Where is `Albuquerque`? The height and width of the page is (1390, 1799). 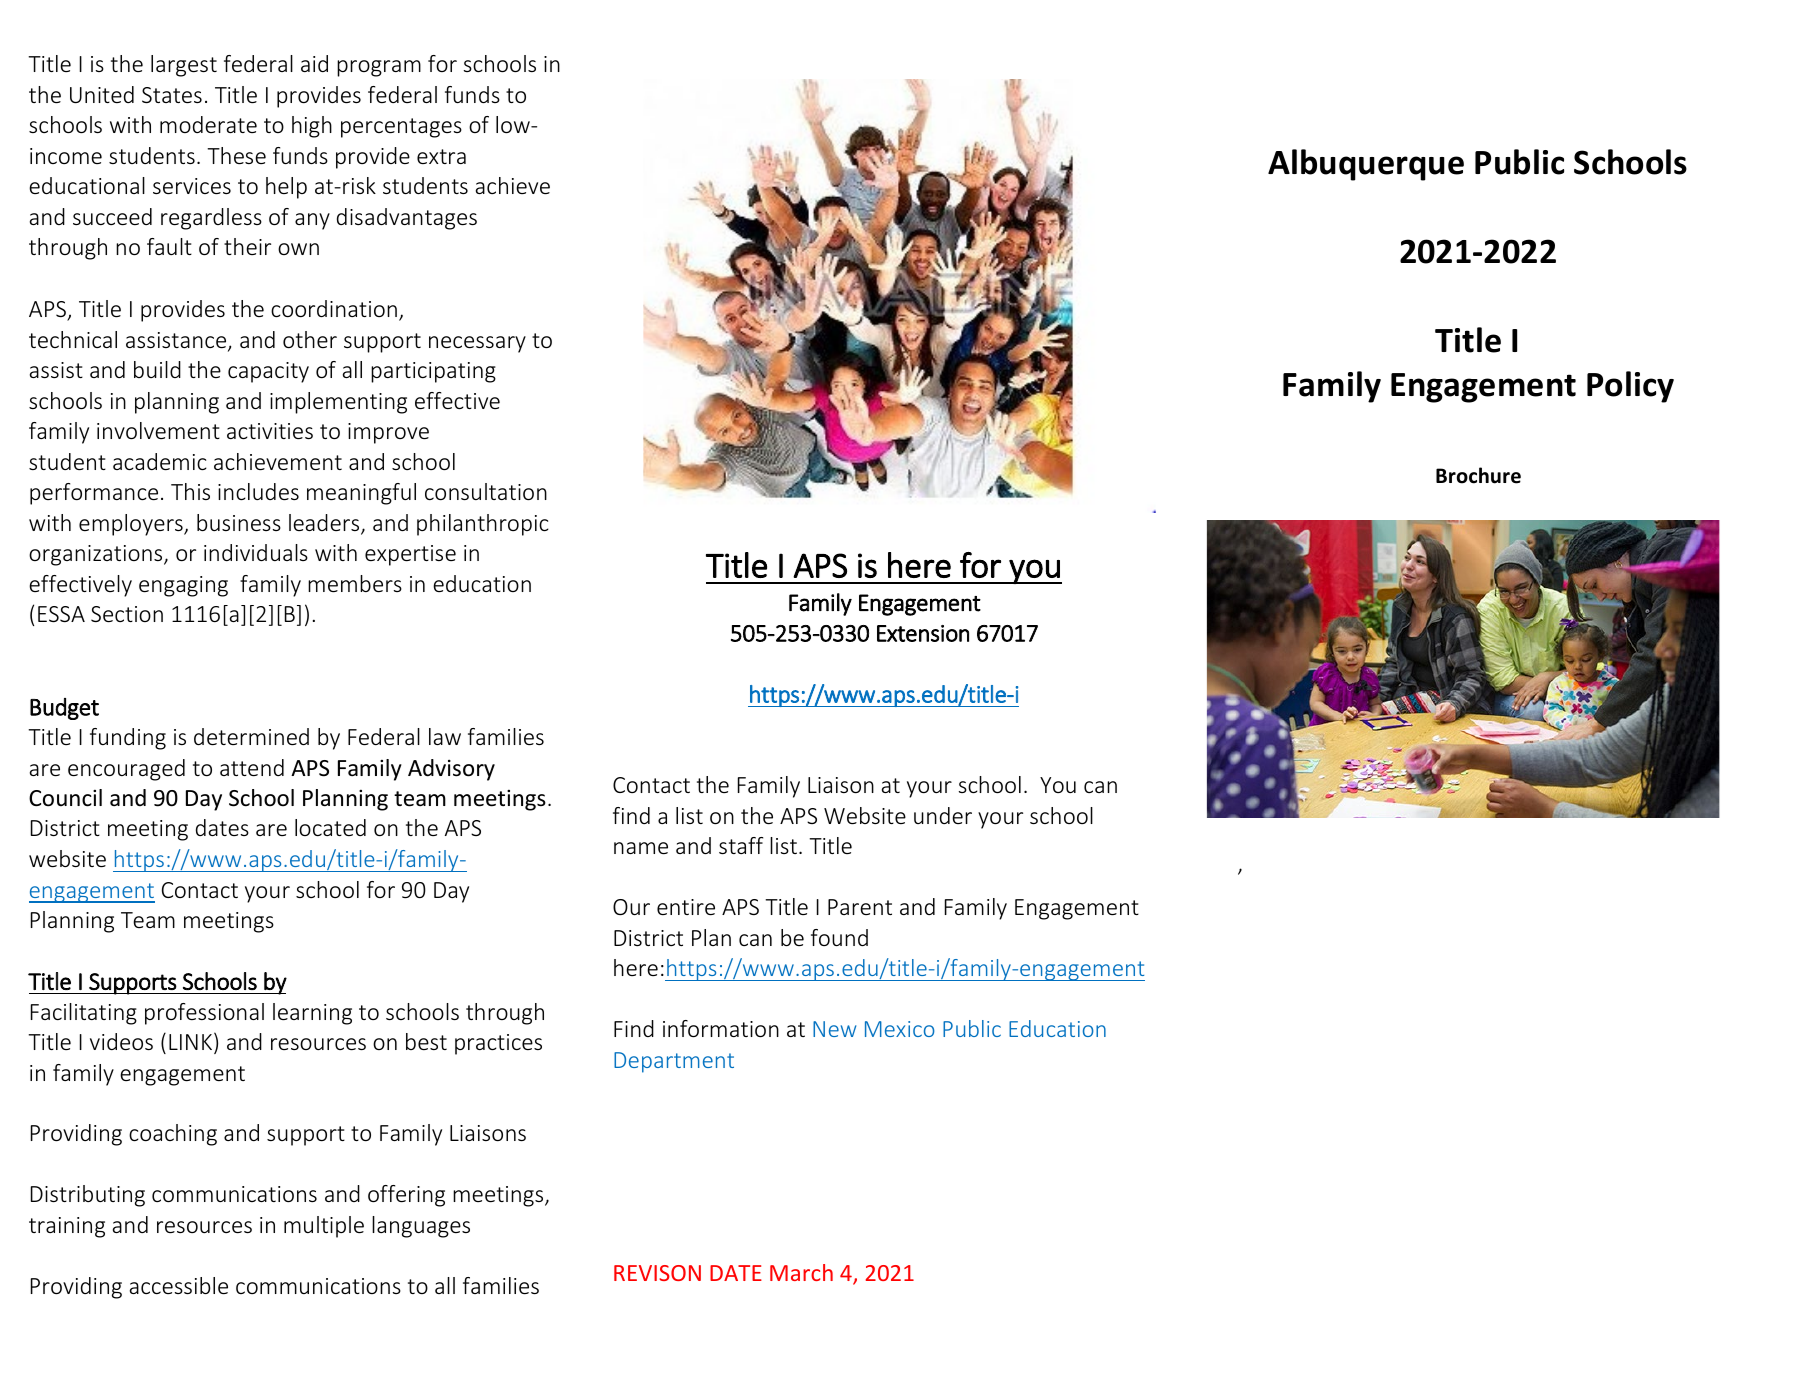 Albuquerque is located at coordinates (1366, 165).
